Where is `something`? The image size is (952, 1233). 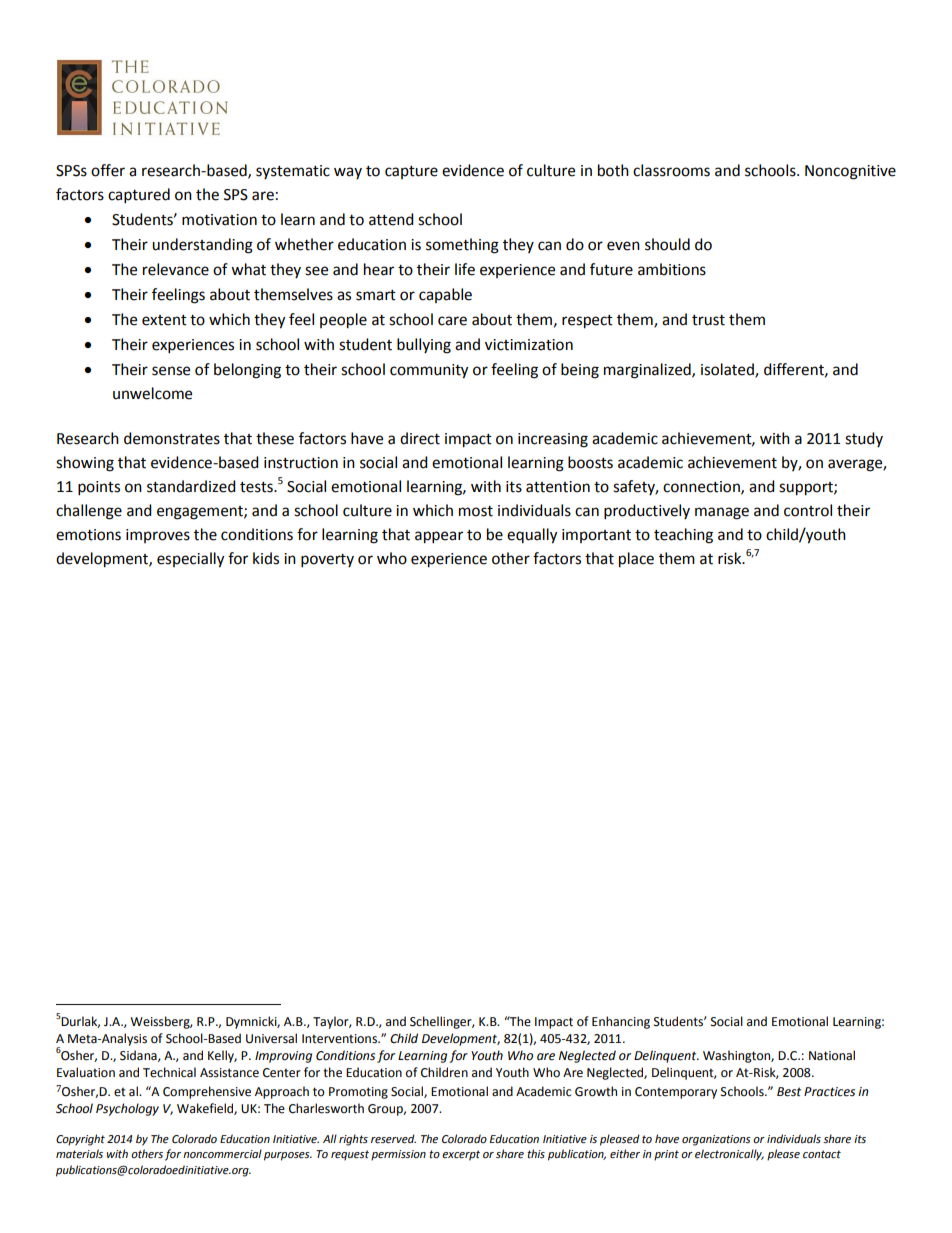
something is located at coordinates (462, 246).
